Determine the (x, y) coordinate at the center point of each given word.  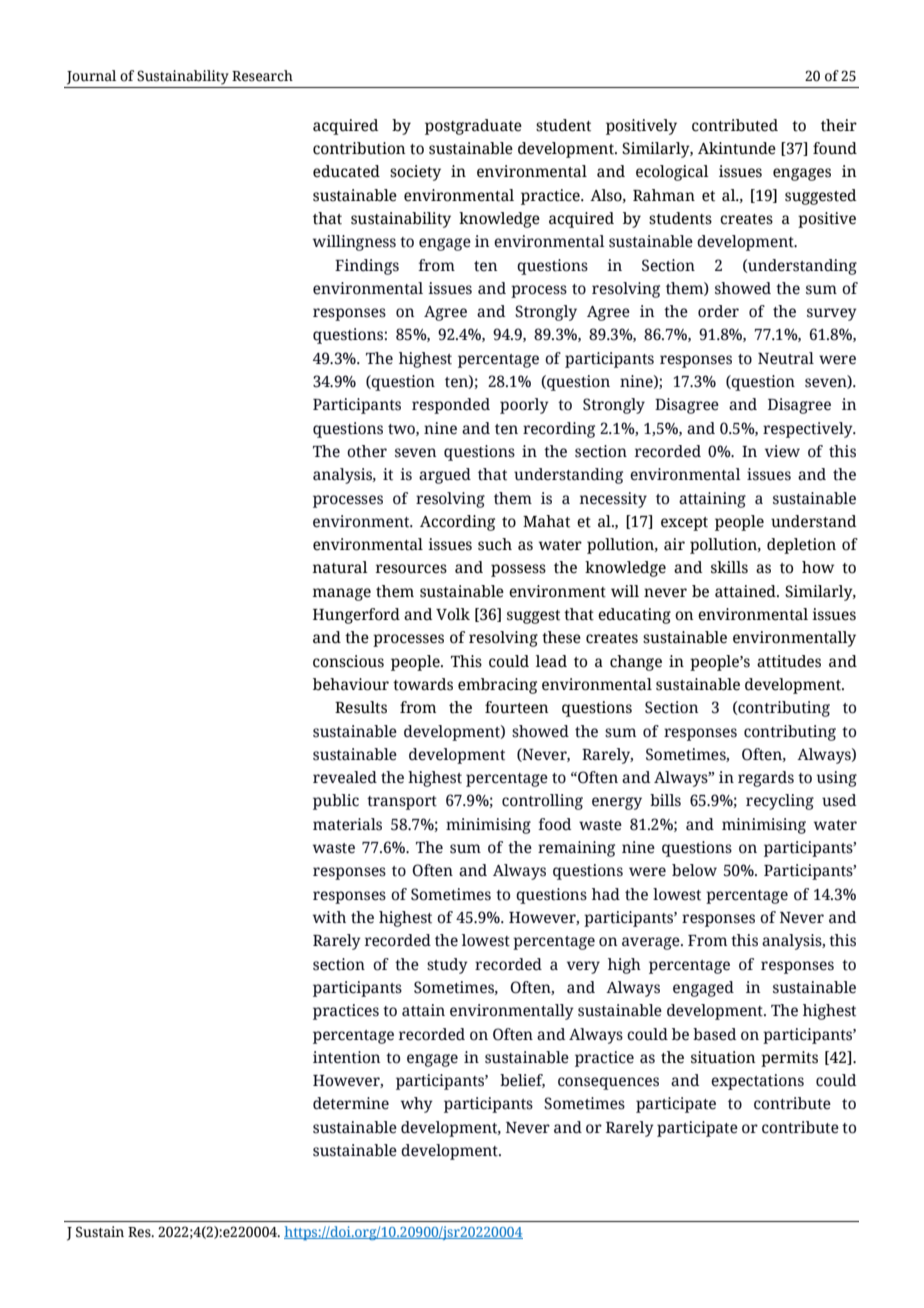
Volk (453, 614)
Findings (367, 267)
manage (341, 594)
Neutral (786, 358)
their (839, 125)
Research (262, 76)
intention (347, 1057)
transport (402, 803)
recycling (780, 802)
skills (729, 567)
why (417, 1105)
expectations (757, 1082)
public (336, 802)
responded (451, 406)
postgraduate (473, 127)
